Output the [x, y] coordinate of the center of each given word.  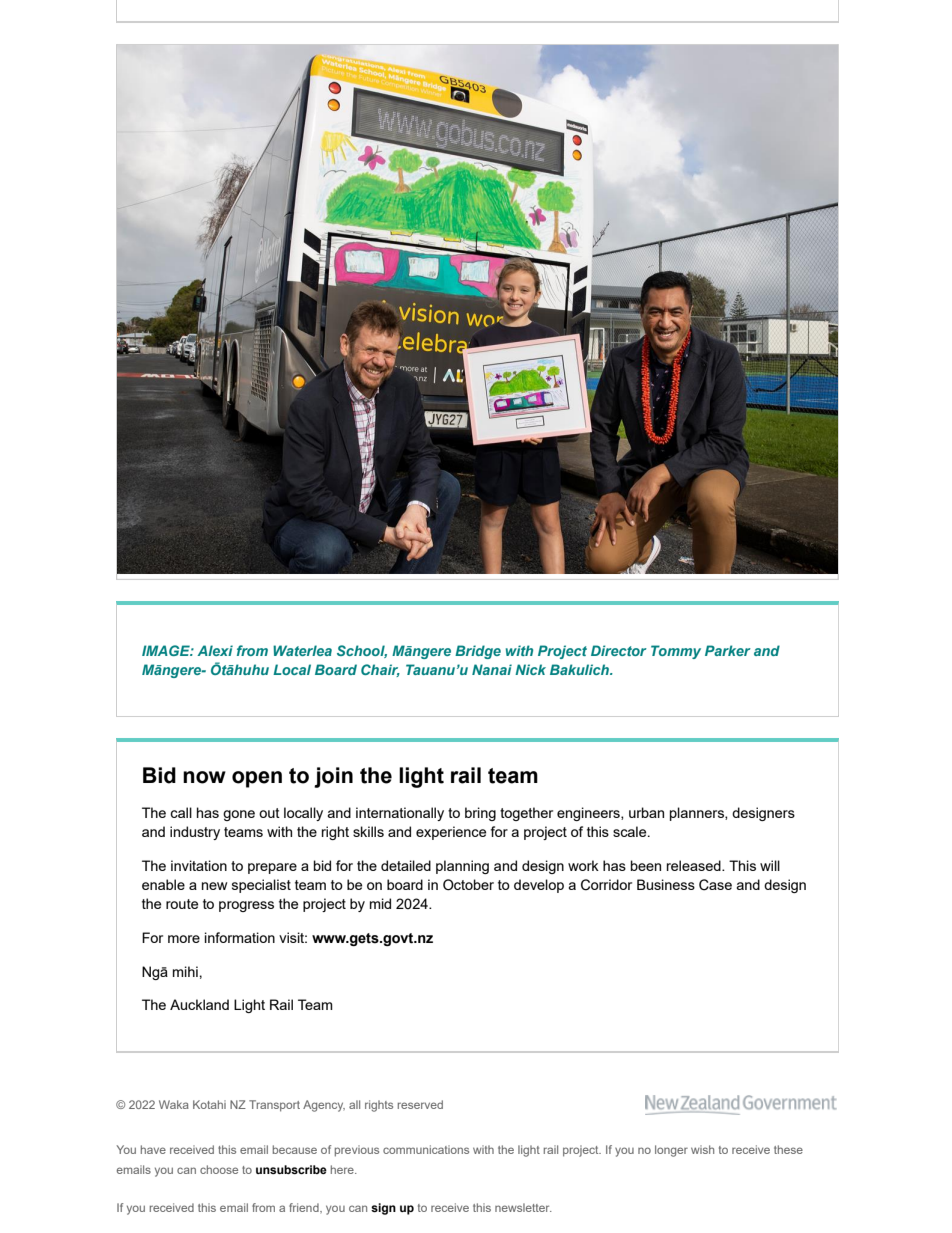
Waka [174, 1104]
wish [702, 1149]
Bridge [478, 652]
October [468, 885]
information [240, 937]
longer [671, 1151]
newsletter [523, 1207]
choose [219, 1169]
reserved [420, 1104]
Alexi [215, 650]
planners [698, 814]
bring [480, 814]
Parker [728, 650]
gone [239, 815]
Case [715, 885]
